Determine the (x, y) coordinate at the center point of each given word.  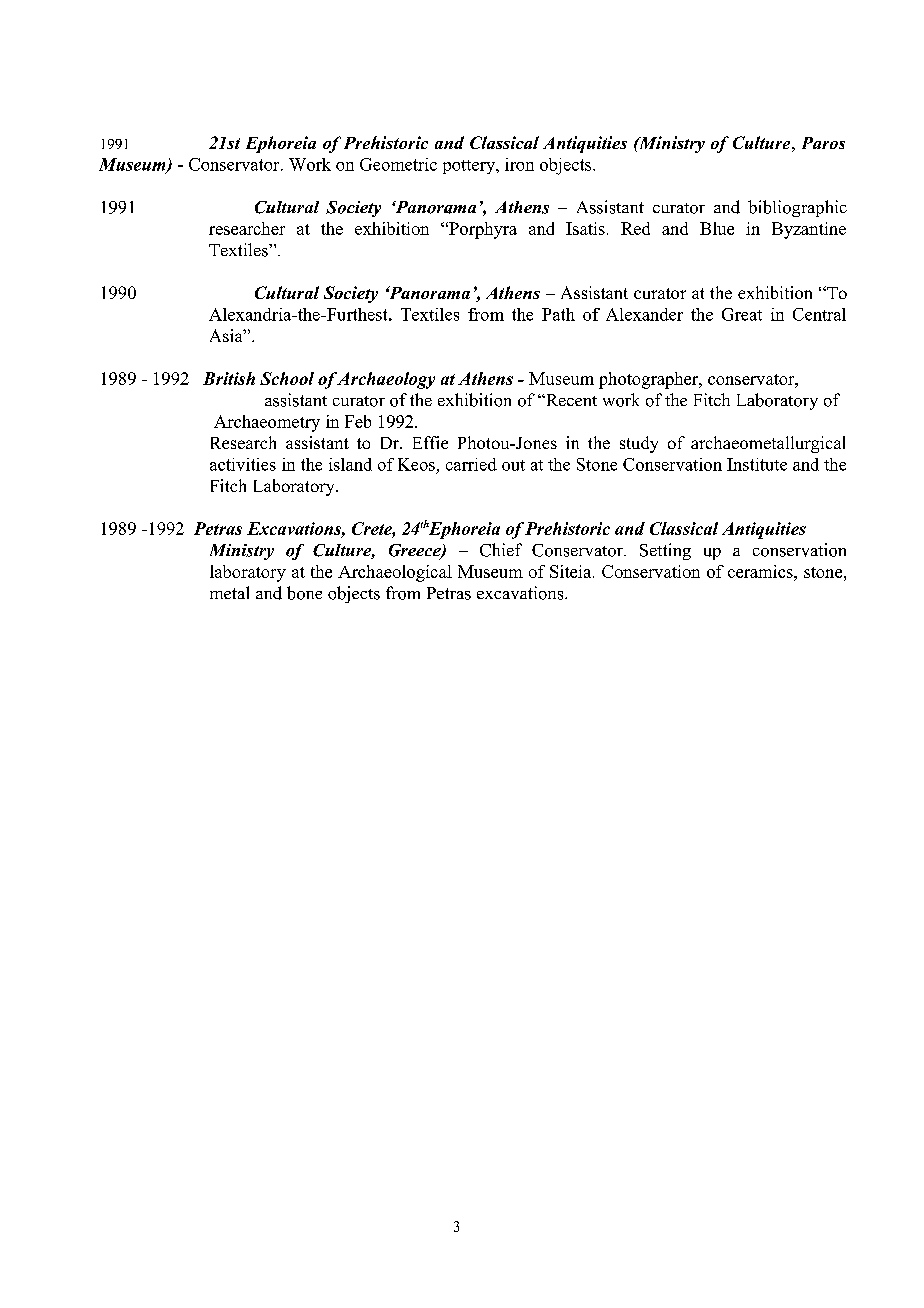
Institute (757, 464)
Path (558, 314)
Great (742, 314)
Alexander (644, 314)
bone (304, 593)
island (350, 464)
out (513, 465)
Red (635, 228)
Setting (665, 551)
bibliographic (797, 208)
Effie (430, 442)
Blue (717, 228)
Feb (358, 421)
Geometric (398, 164)
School (287, 378)
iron (519, 164)
